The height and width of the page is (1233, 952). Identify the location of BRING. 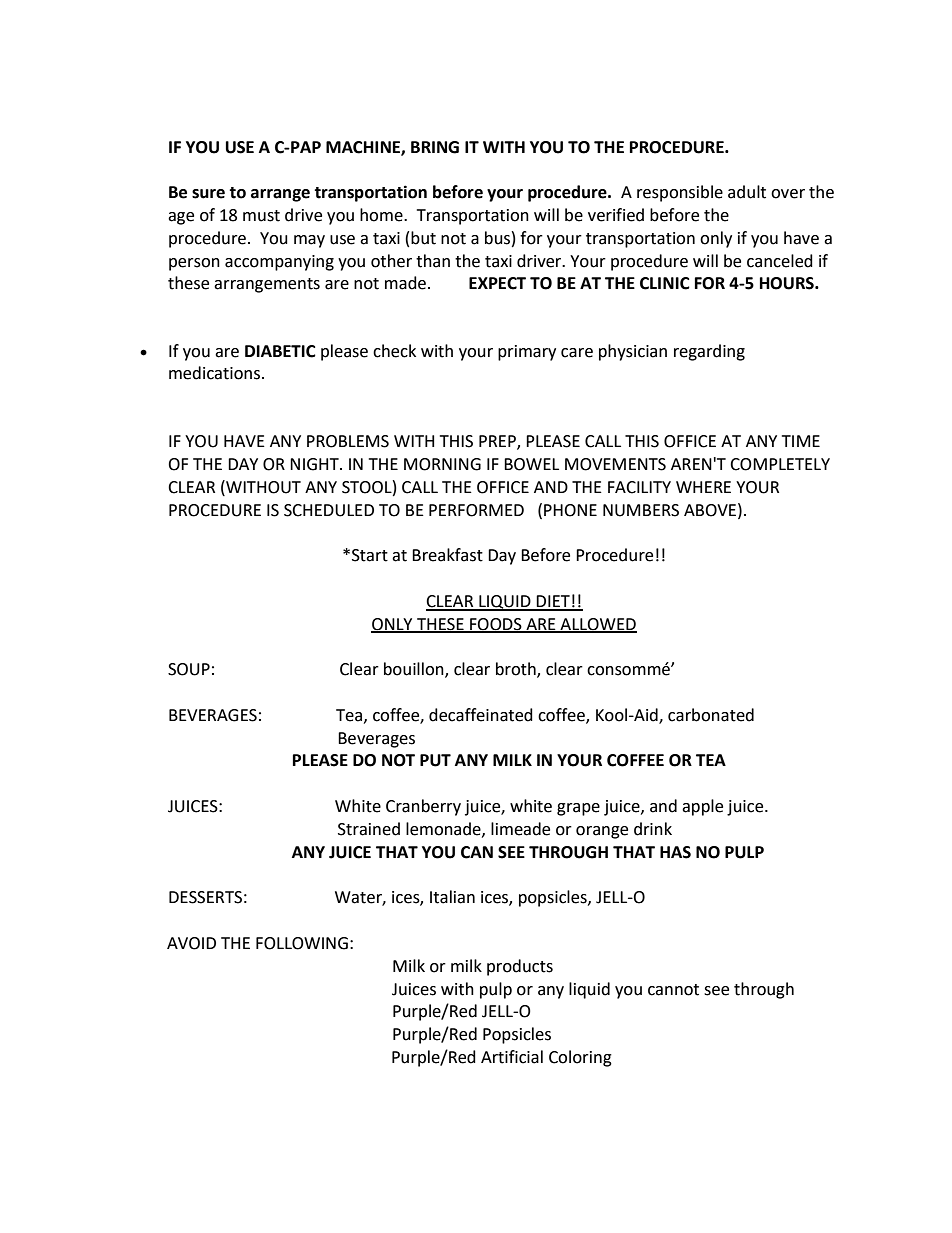
(435, 147).
